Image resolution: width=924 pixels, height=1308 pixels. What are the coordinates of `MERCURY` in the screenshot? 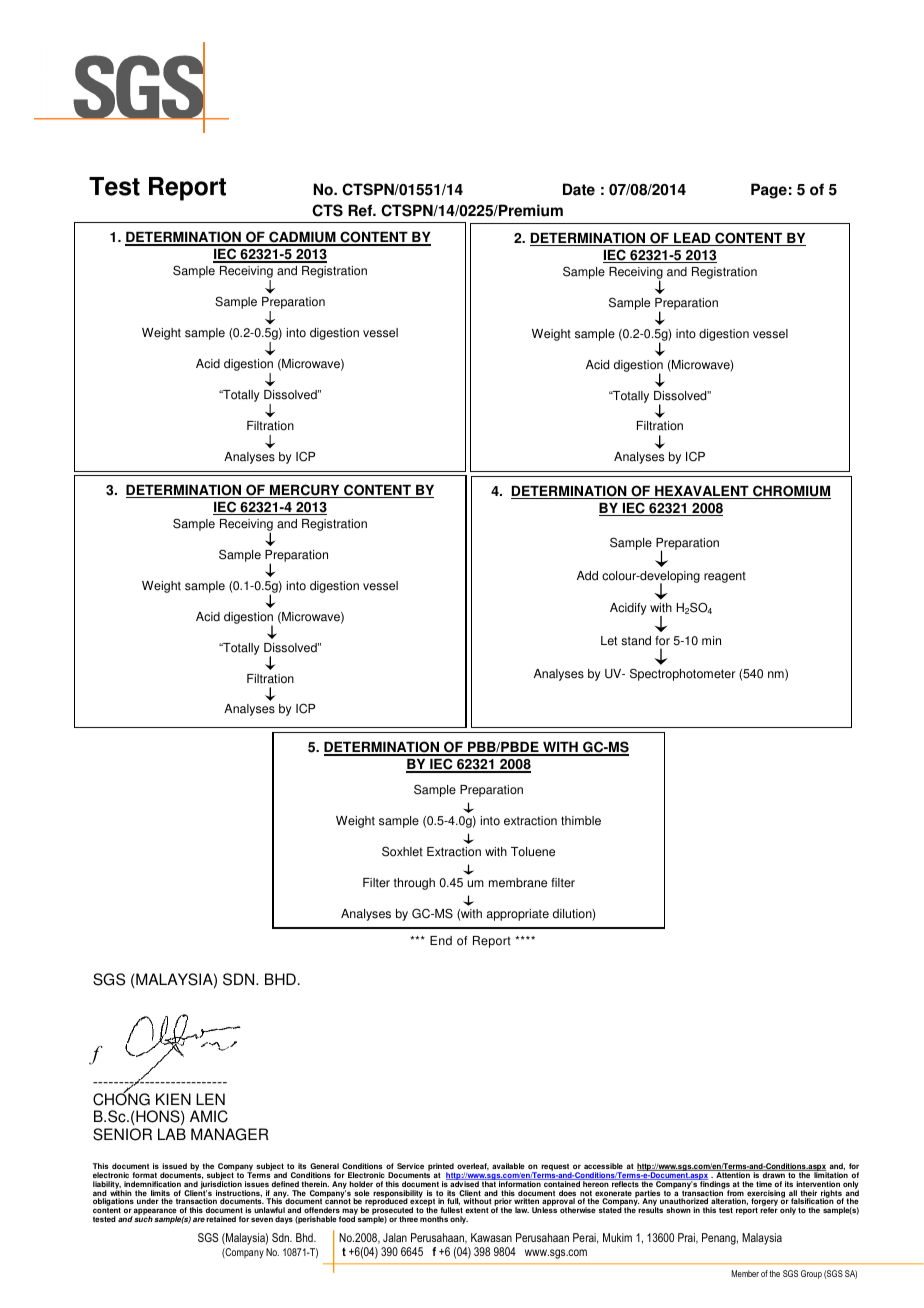 It's located at (305, 491).
